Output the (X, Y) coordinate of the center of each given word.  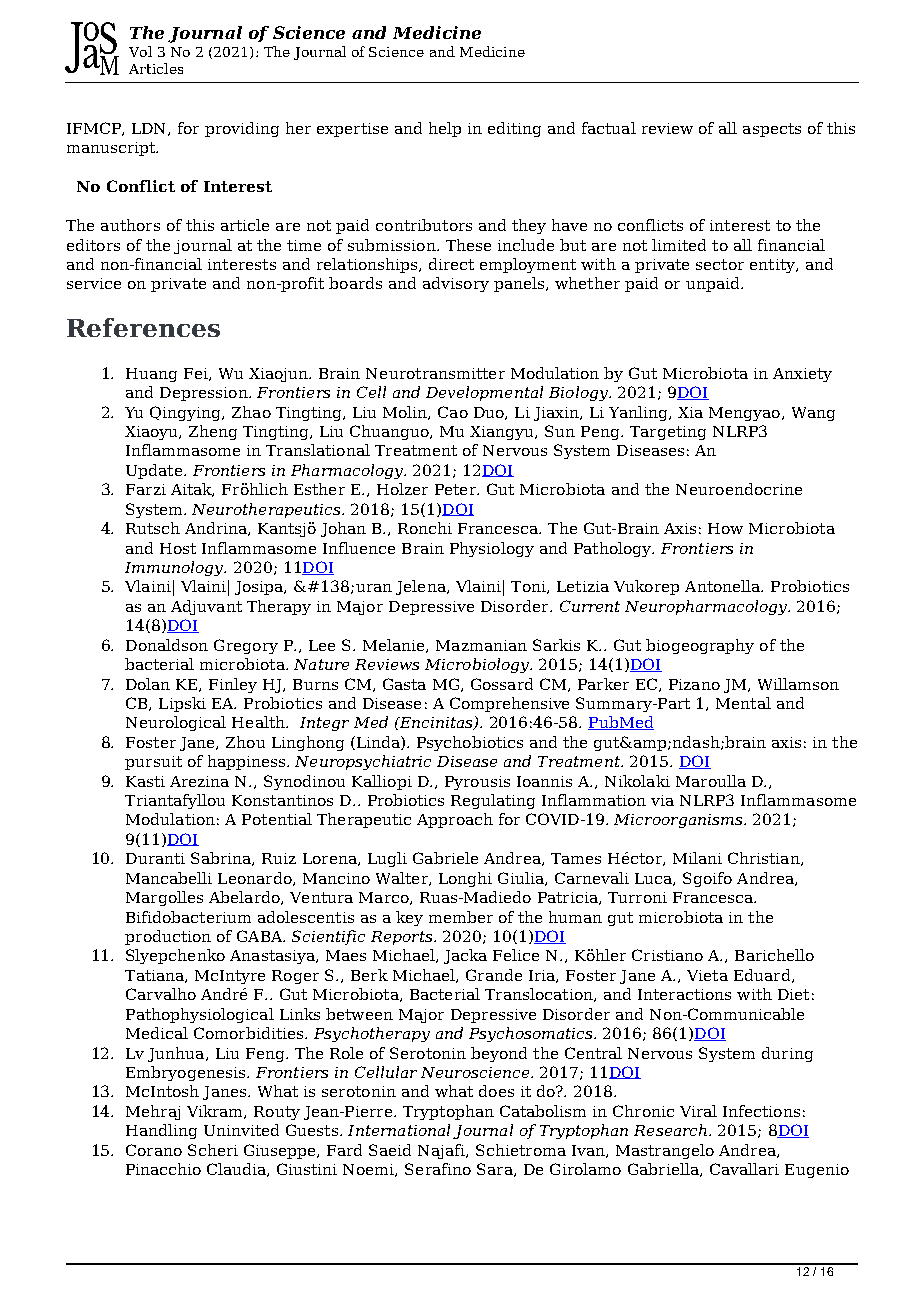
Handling (161, 1131)
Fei (197, 374)
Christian (765, 859)
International (399, 1130)
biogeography (700, 646)
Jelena (422, 587)
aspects (772, 130)
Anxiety (802, 375)
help (445, 129)
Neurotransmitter (435, 373)
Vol (140, 51)
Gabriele (445, 858)
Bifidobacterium (188, 917)
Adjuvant (206, 607)
